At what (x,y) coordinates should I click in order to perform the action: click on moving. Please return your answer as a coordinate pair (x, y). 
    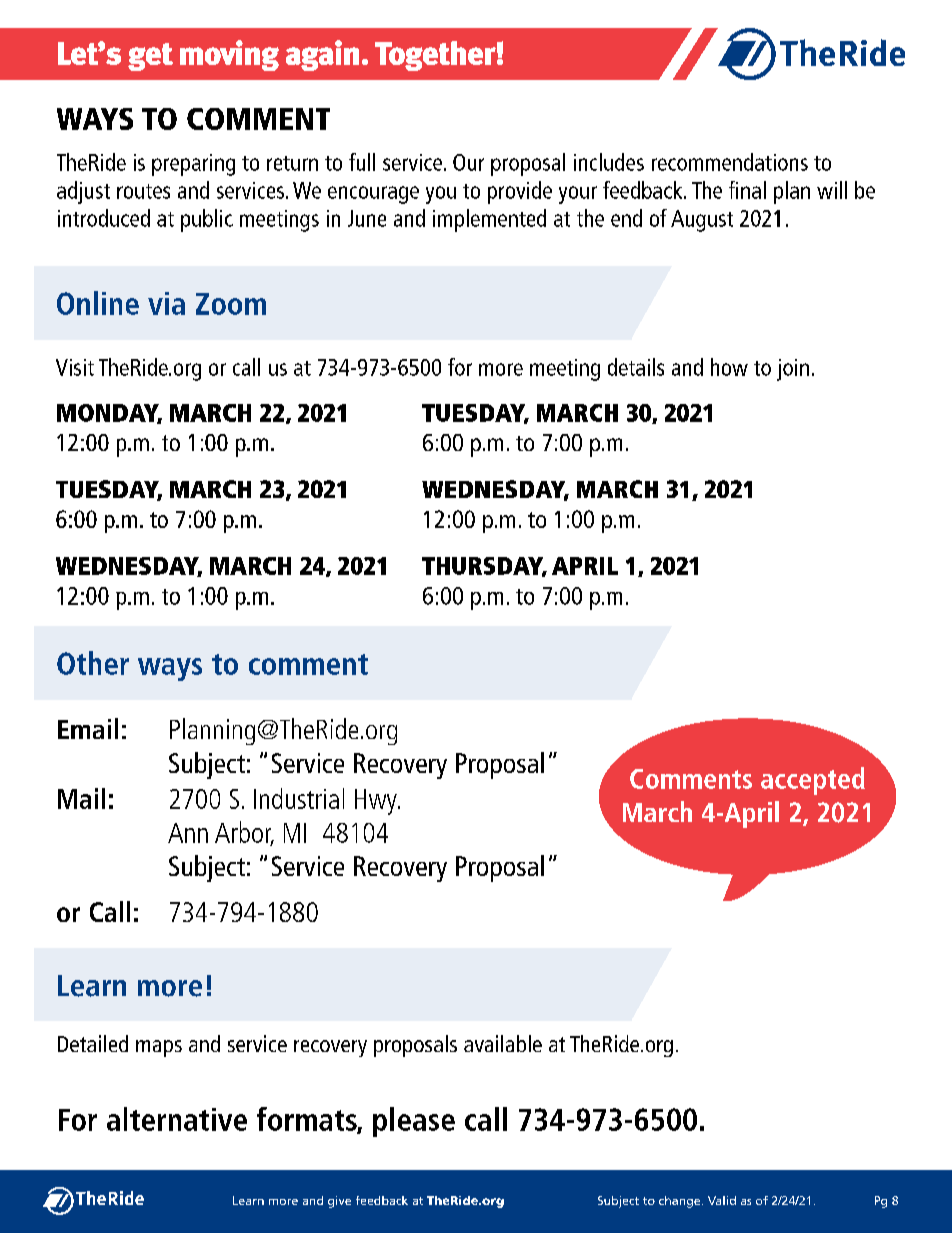
    Looking at the image, I should click on (229, 55).
